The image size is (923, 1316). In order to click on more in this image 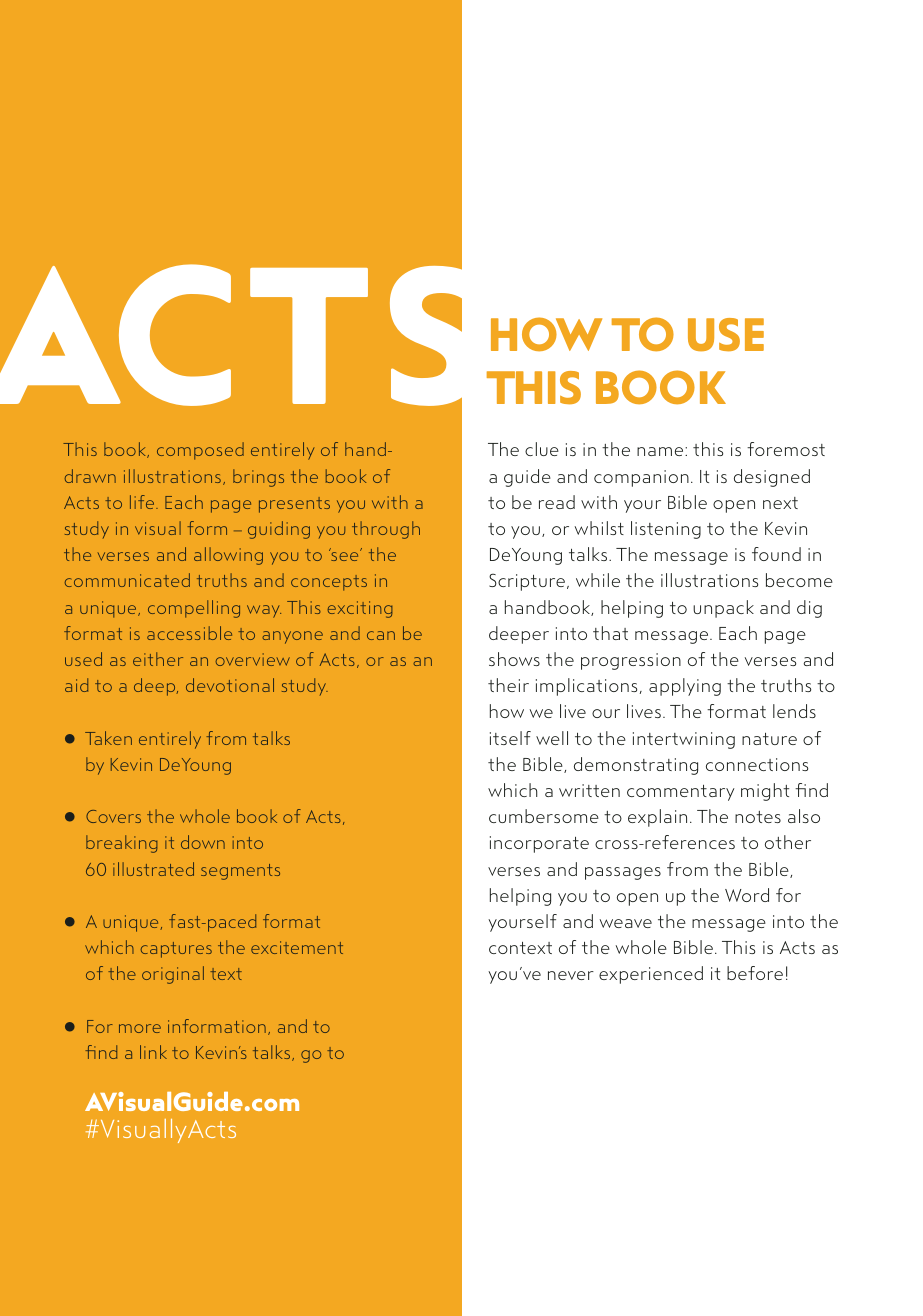, I will do `click(140, 1028)`.
